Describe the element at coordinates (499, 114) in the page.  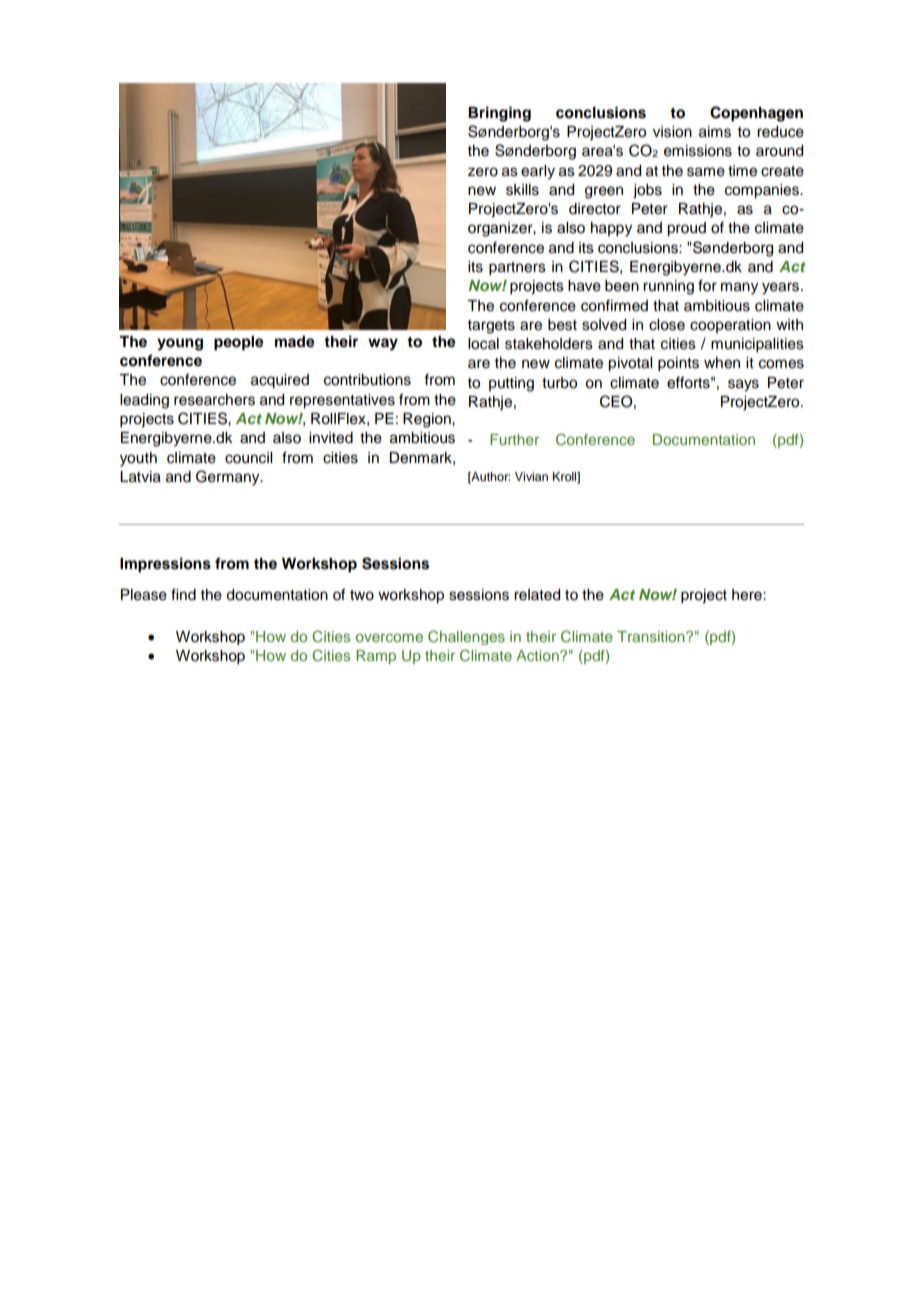
I see `Bringing` at that location.
